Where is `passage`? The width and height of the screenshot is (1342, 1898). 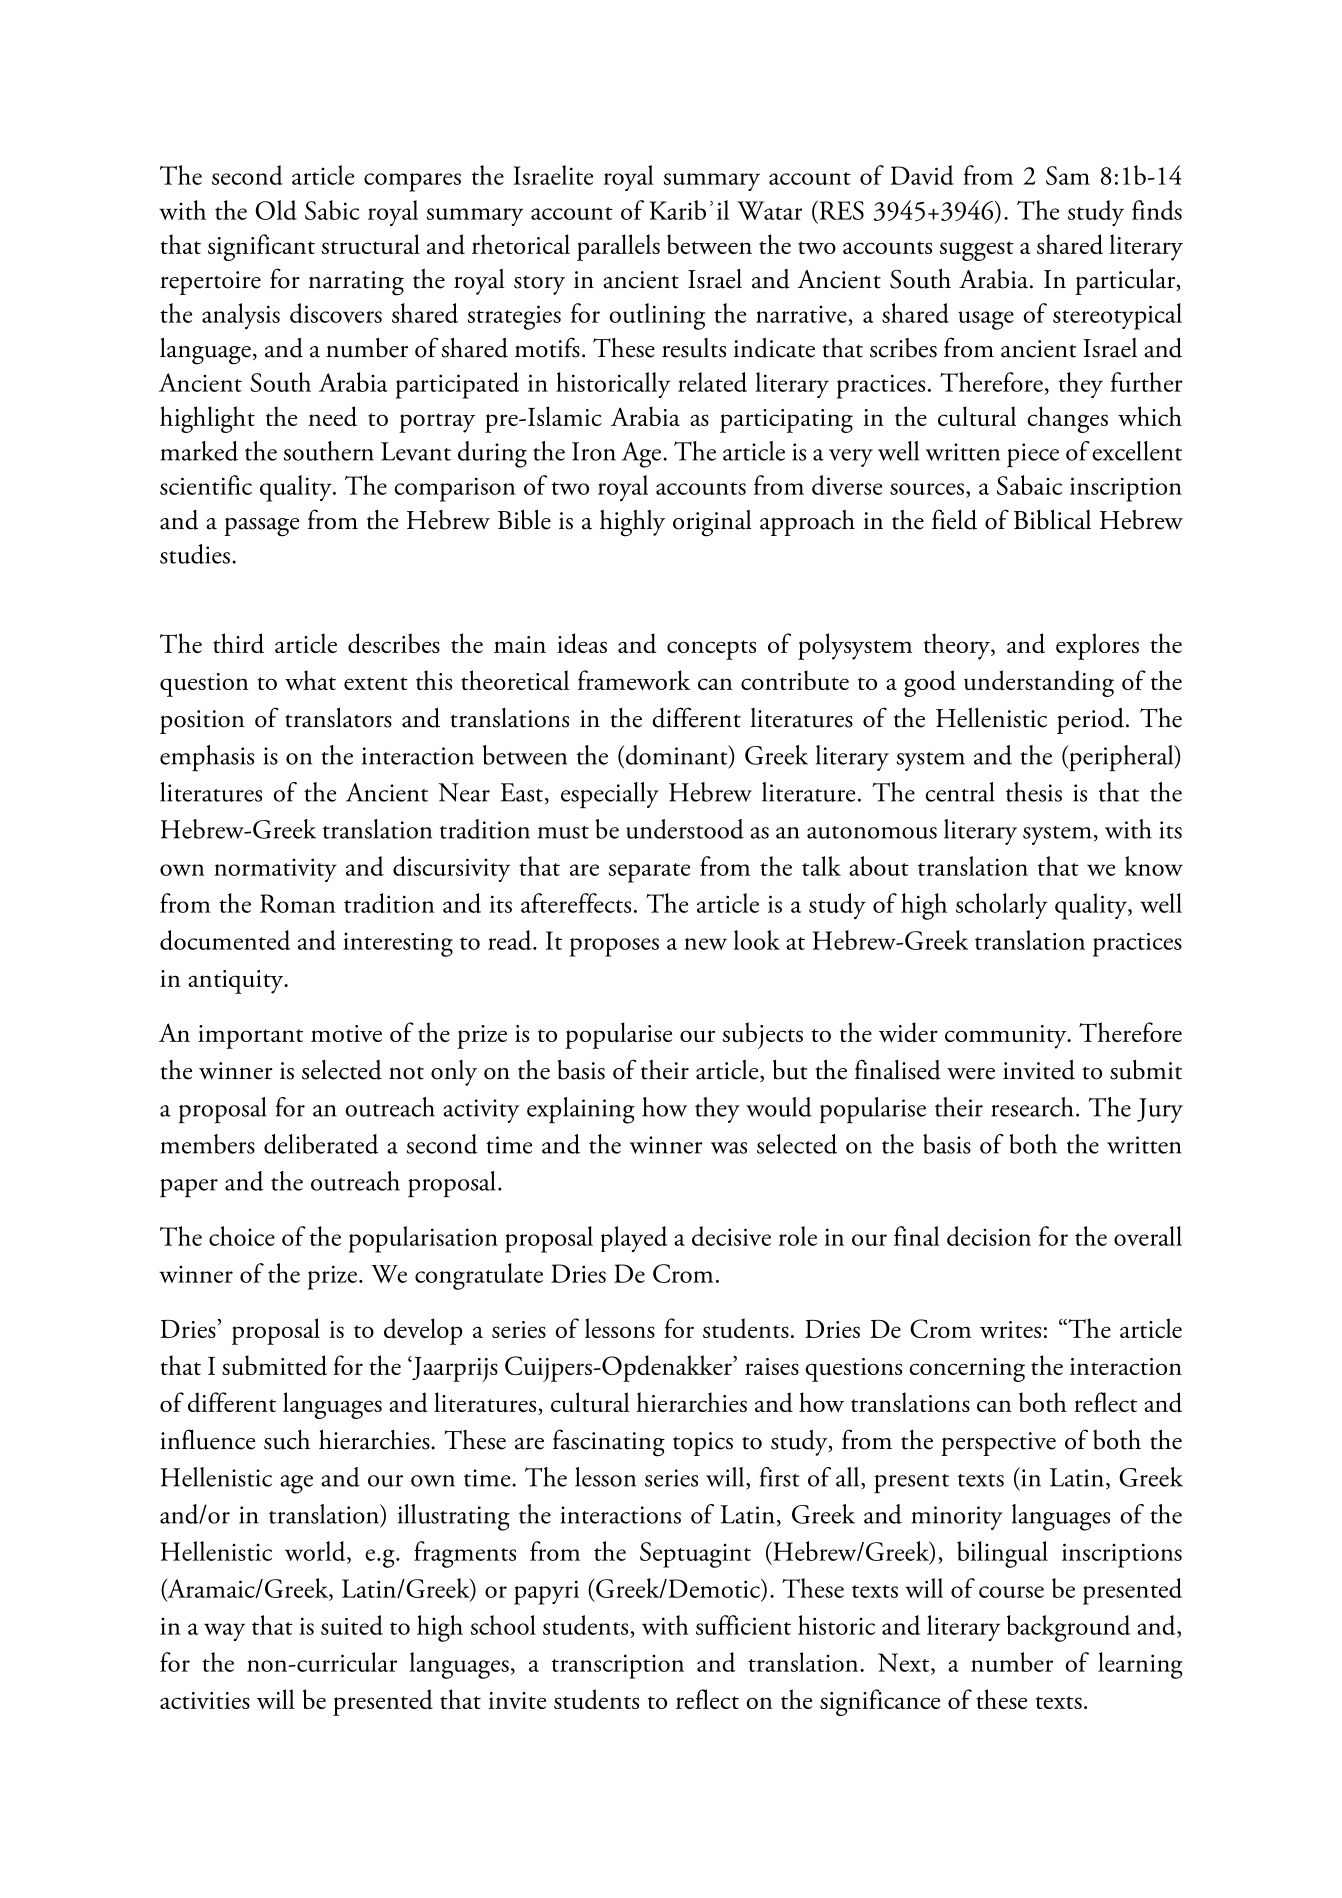 passage is located at coordinates (261, 527).
